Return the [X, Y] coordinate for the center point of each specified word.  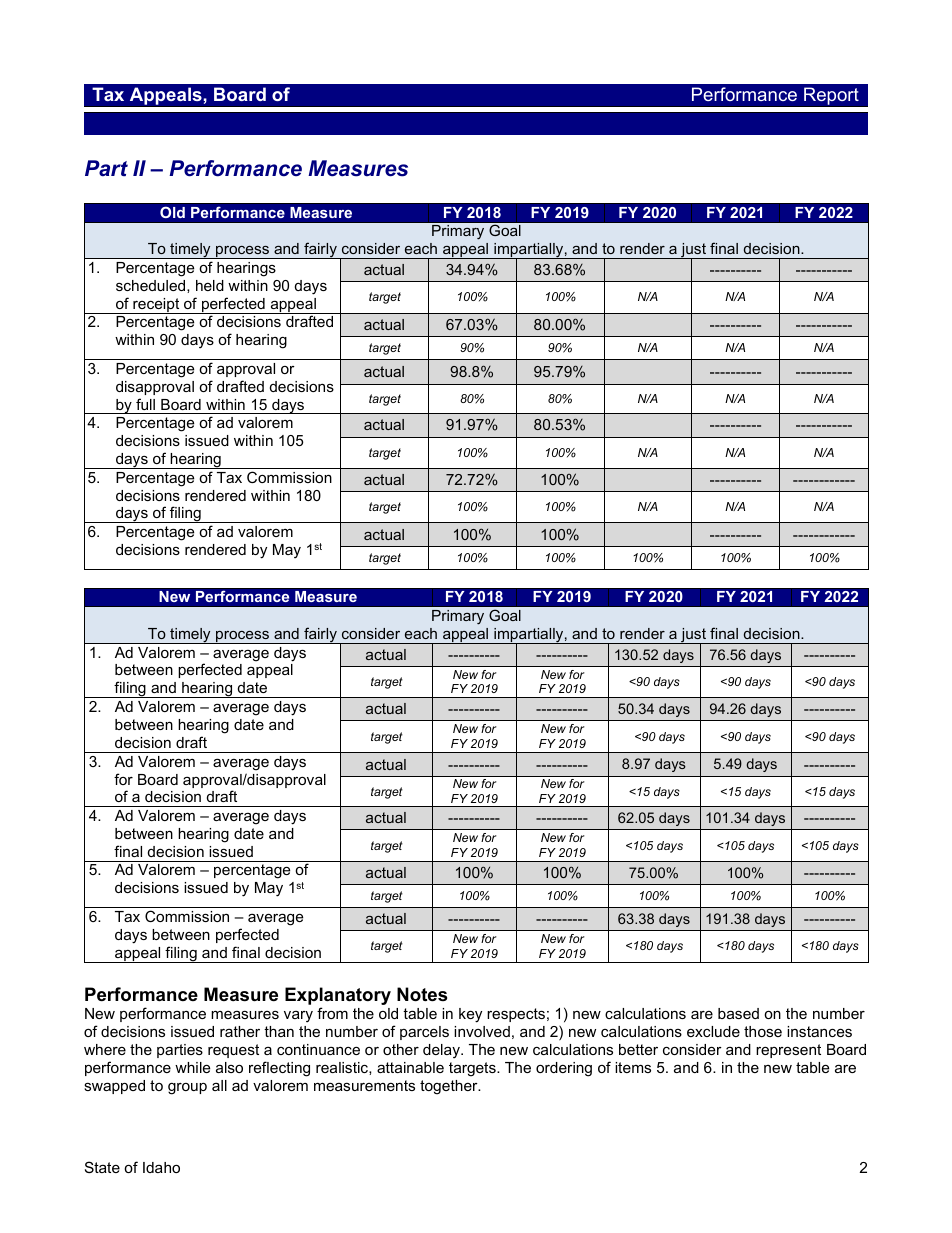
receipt [156, 306]
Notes [422, 994]
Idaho [161, 1167]
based [738, 1013]
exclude [713, 1031]
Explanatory [338, 997]
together [450, 1087]
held [210, 285]
